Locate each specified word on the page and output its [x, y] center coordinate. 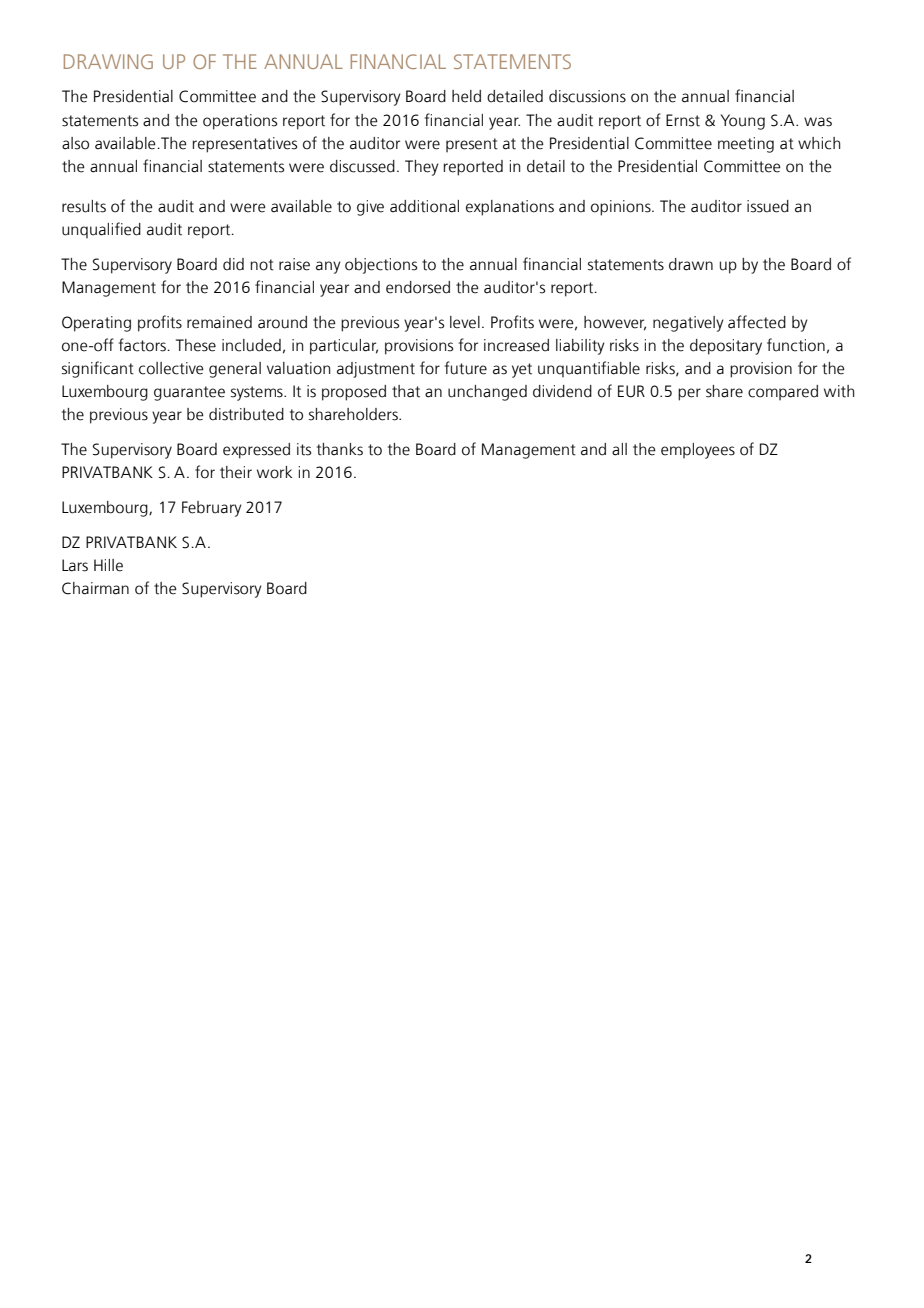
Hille [108, 565]
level [465, 322]
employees [698, 451]
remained [219, 322]
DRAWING [108, 61]
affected [757, 322]
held [466, 96]
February [212, 509]
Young [743, 122]
